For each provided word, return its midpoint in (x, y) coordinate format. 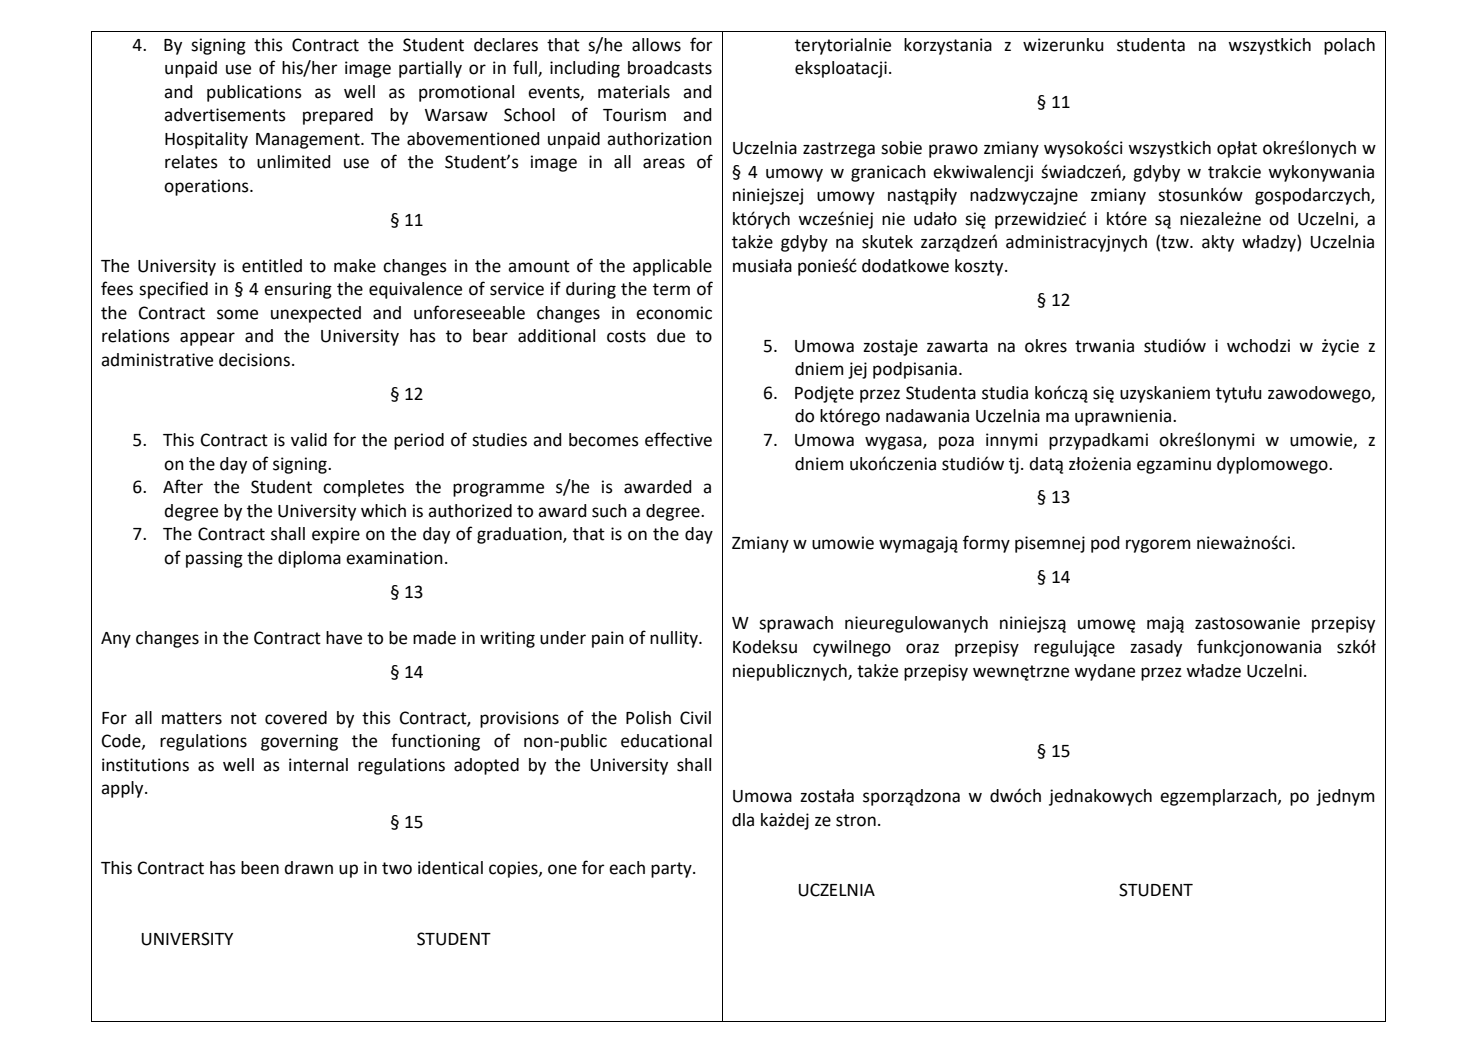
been (260, 868)
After (183, 486)
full (526, 68)
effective (678, 439)
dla (743, 820)
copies (514, 869)
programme (498, 490)
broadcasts (670, 68)
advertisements (225, 115)
